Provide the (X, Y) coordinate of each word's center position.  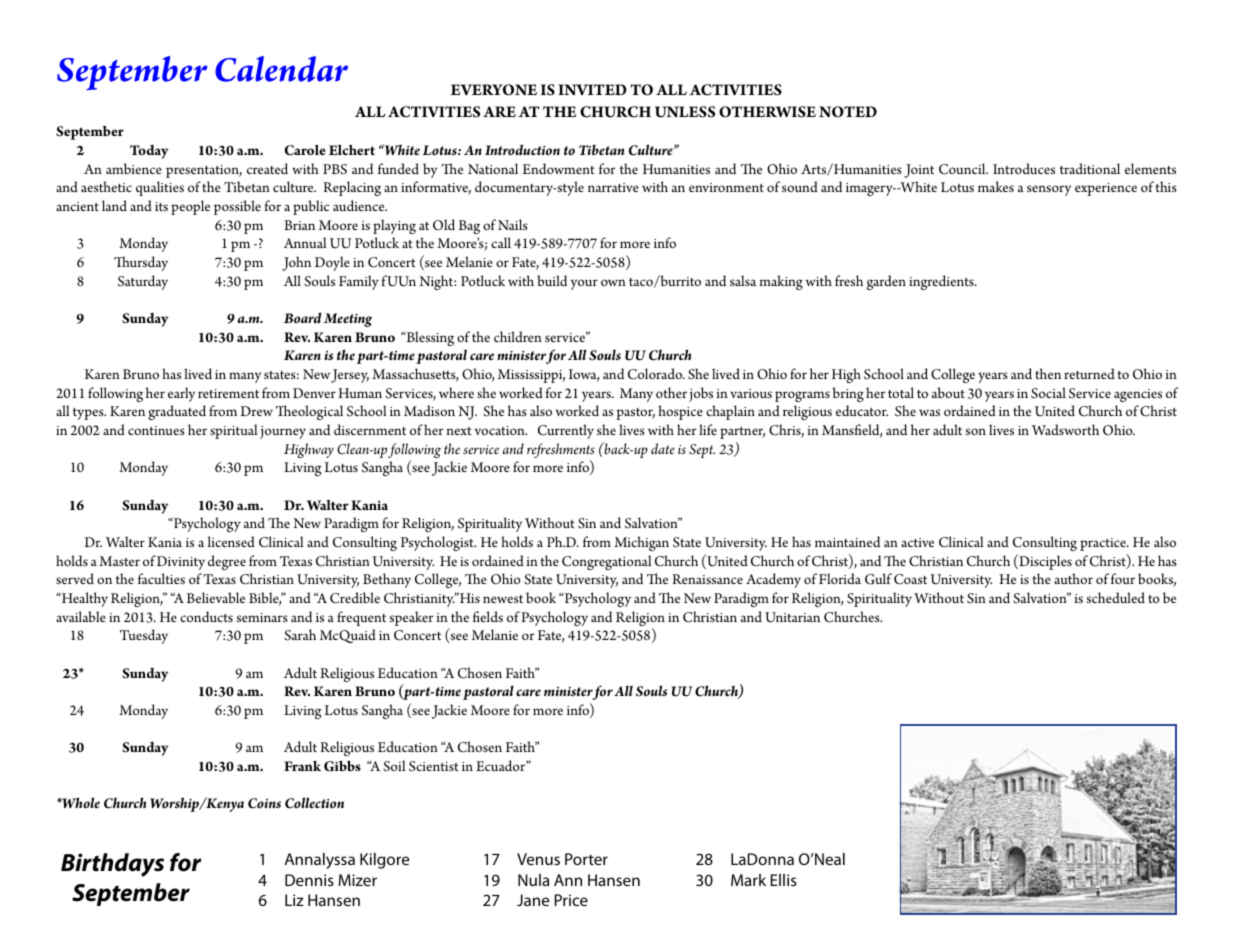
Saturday (143, 282)
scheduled (1116, 597)
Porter (586, 859)
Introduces (1024, 168)
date (663, 449)
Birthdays (112, 865)
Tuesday (144, 636)
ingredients (942, 282)
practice (1104, 544)
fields (488, 616)
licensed (231, 541)
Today (149, 152)
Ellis (783, 880)
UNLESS (685, 112)
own (613, 282)
